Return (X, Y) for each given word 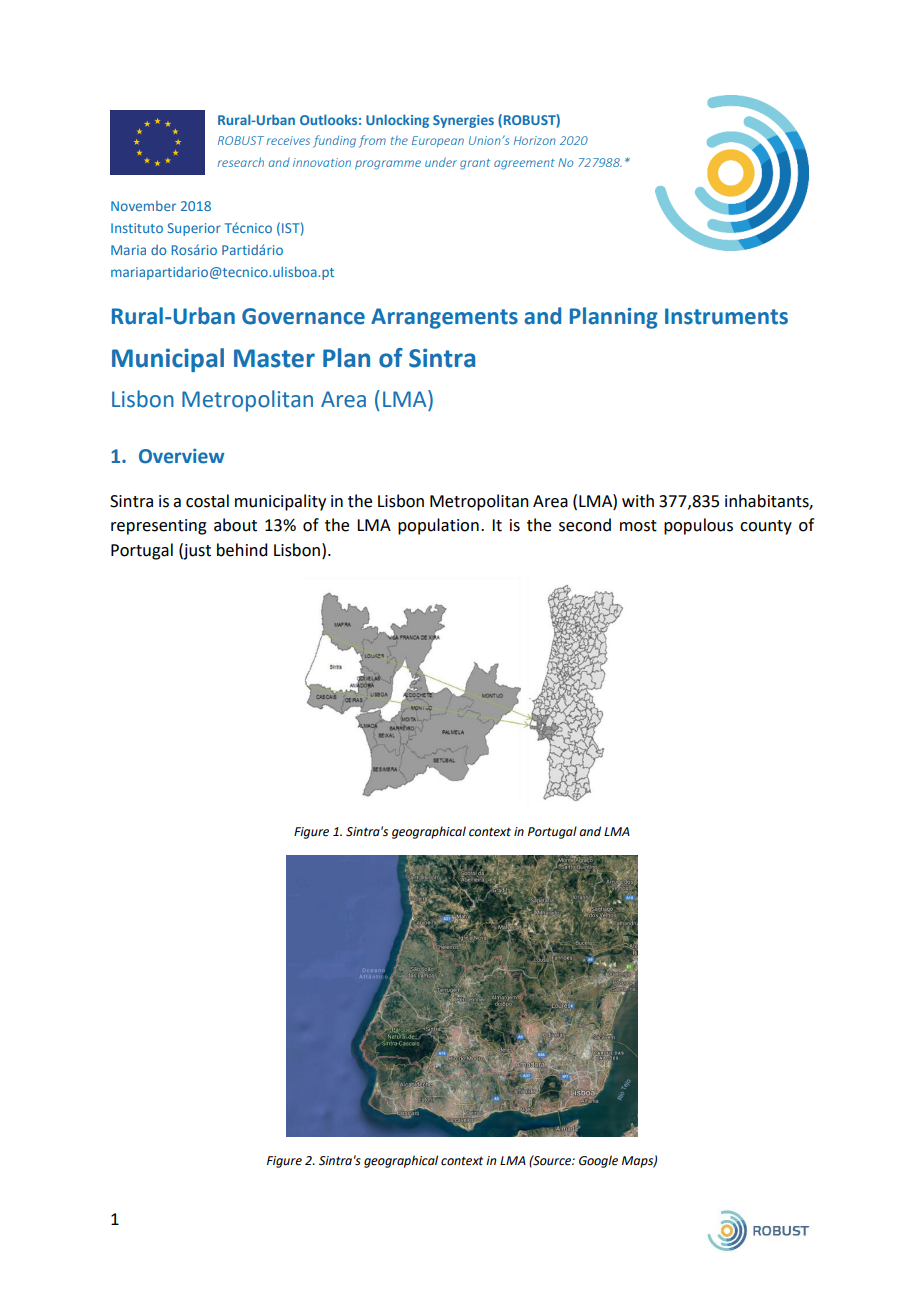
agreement (524, 164)
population (438, 526)
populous (698, 526)
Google (598, 1161)
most (638, 526)
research (241, 162)
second (585, 525)
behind (242, 550)
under (441, 162)
